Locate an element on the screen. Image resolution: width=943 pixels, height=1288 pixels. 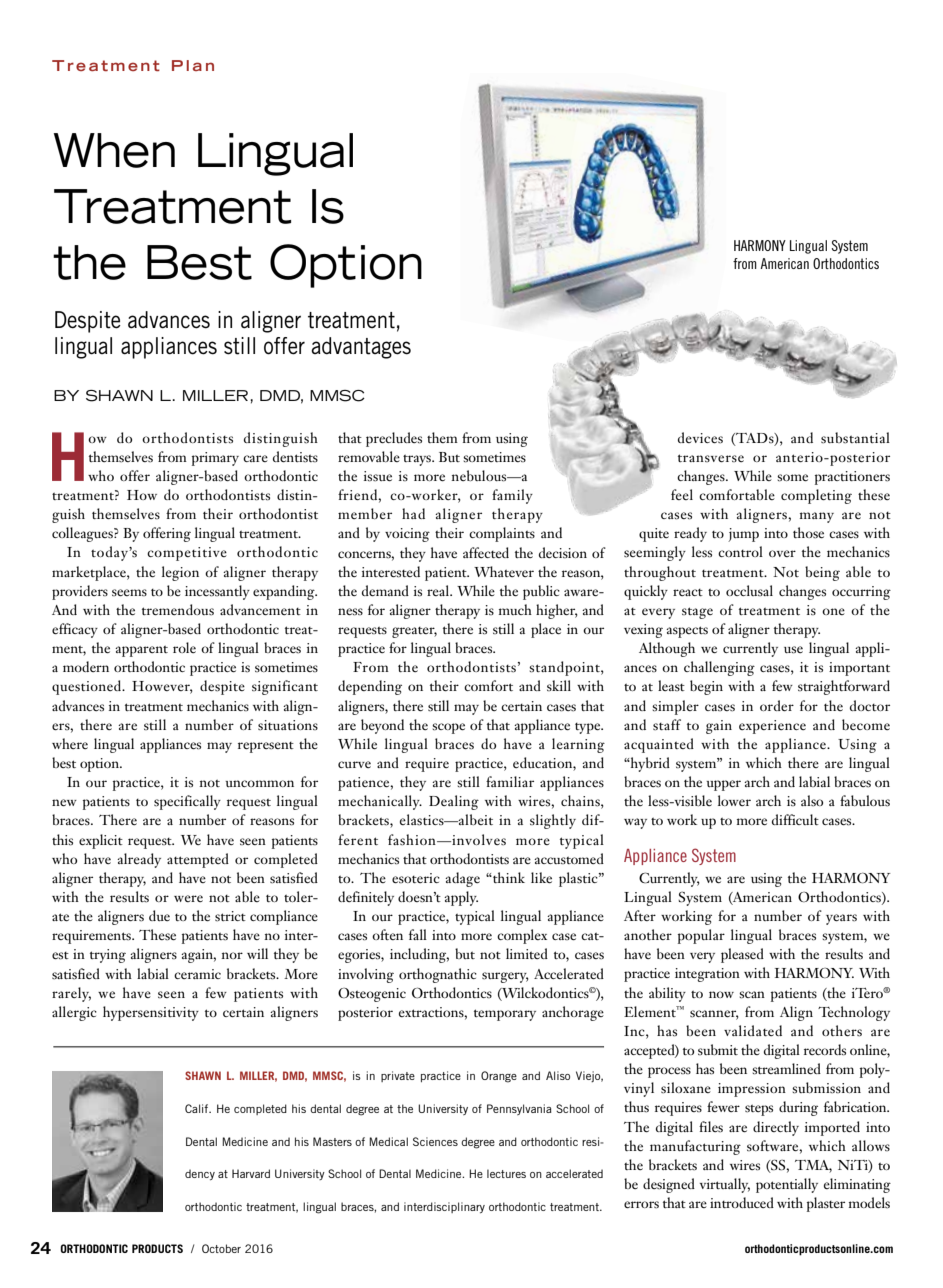
lectures is located at coordinates (506, 1173).
